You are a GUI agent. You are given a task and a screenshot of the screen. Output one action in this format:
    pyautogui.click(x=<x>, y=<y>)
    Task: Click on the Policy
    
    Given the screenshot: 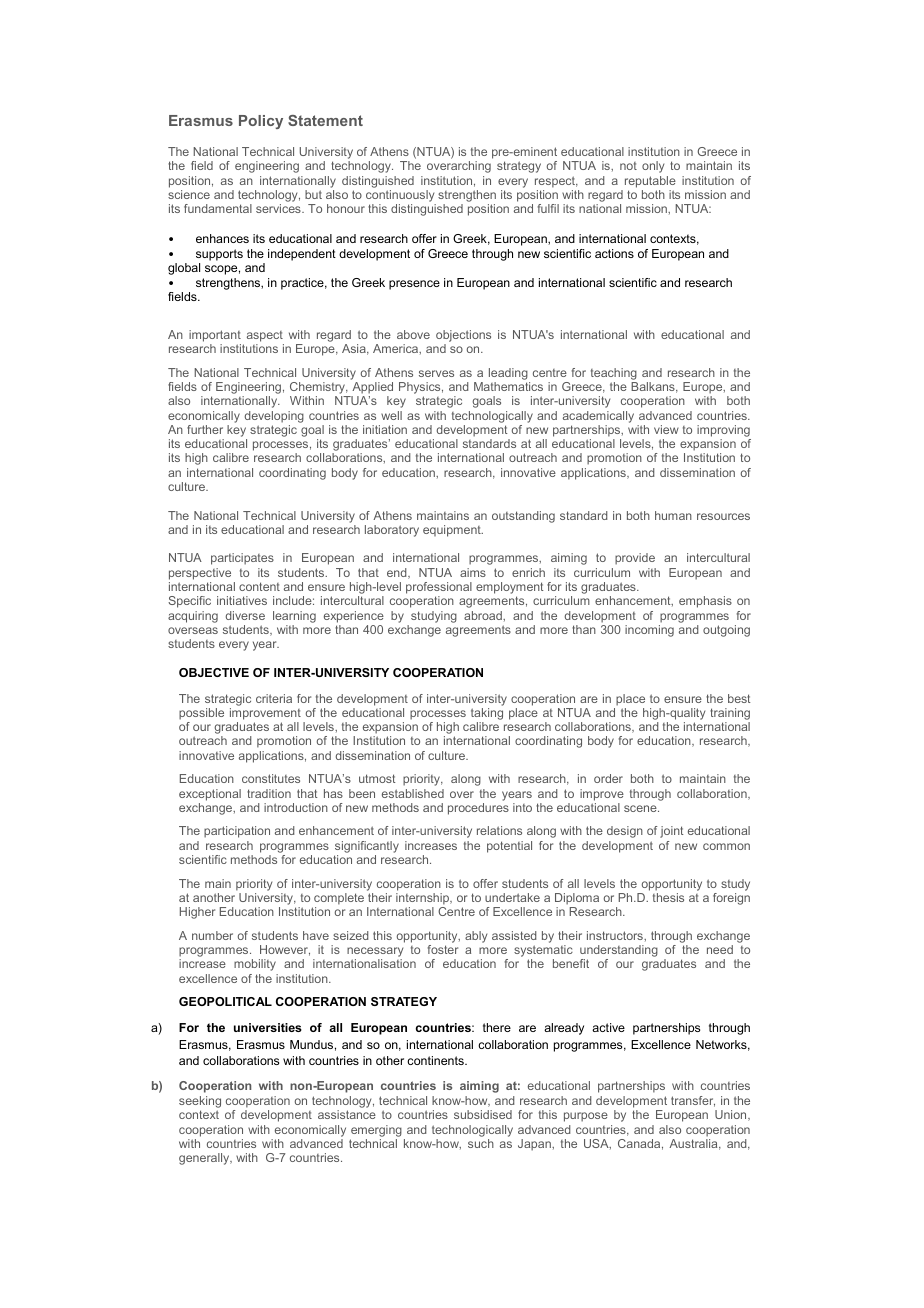 What is the action you would take?
    pyautogui.click(x=261, y=122)
